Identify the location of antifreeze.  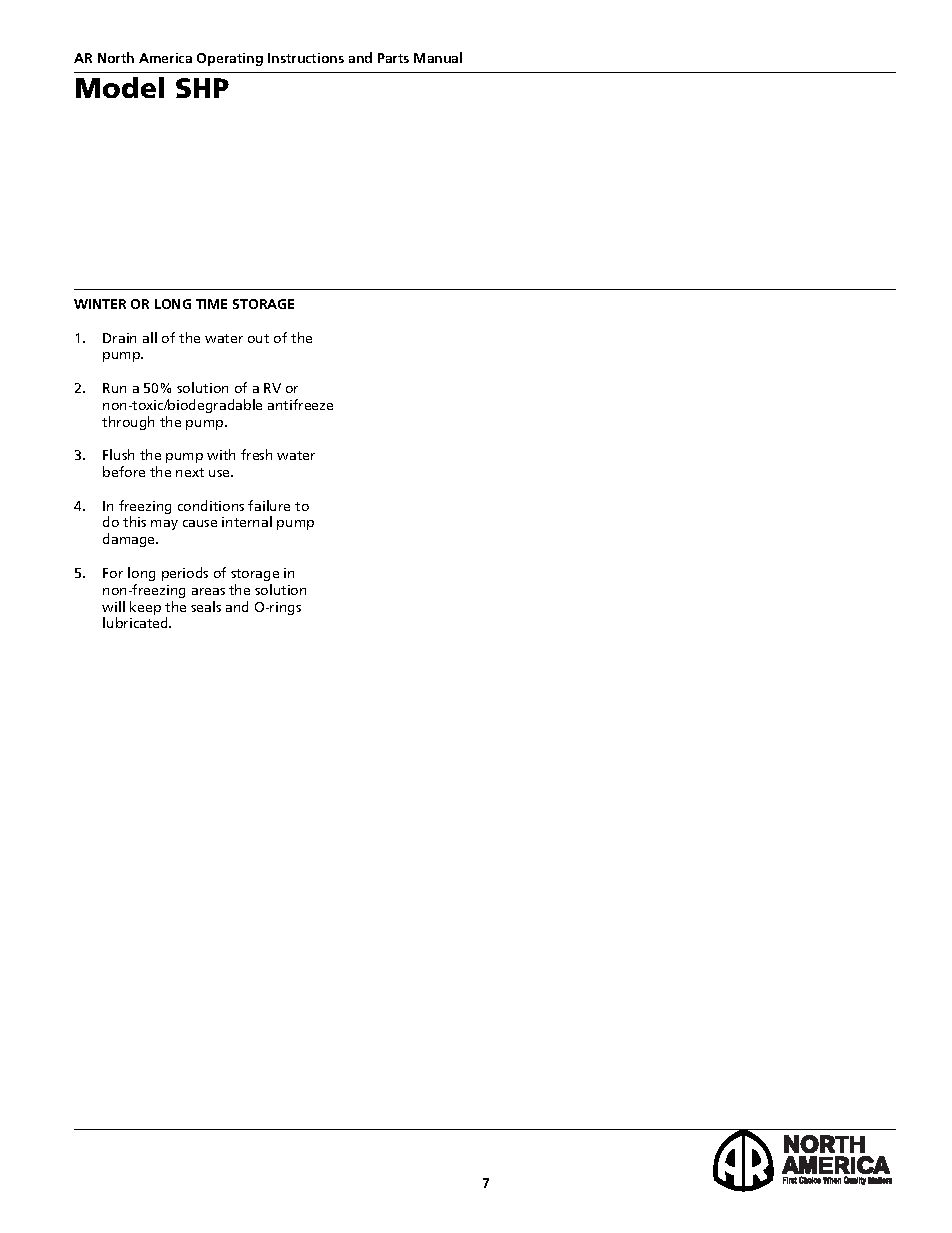
(300, 404).
